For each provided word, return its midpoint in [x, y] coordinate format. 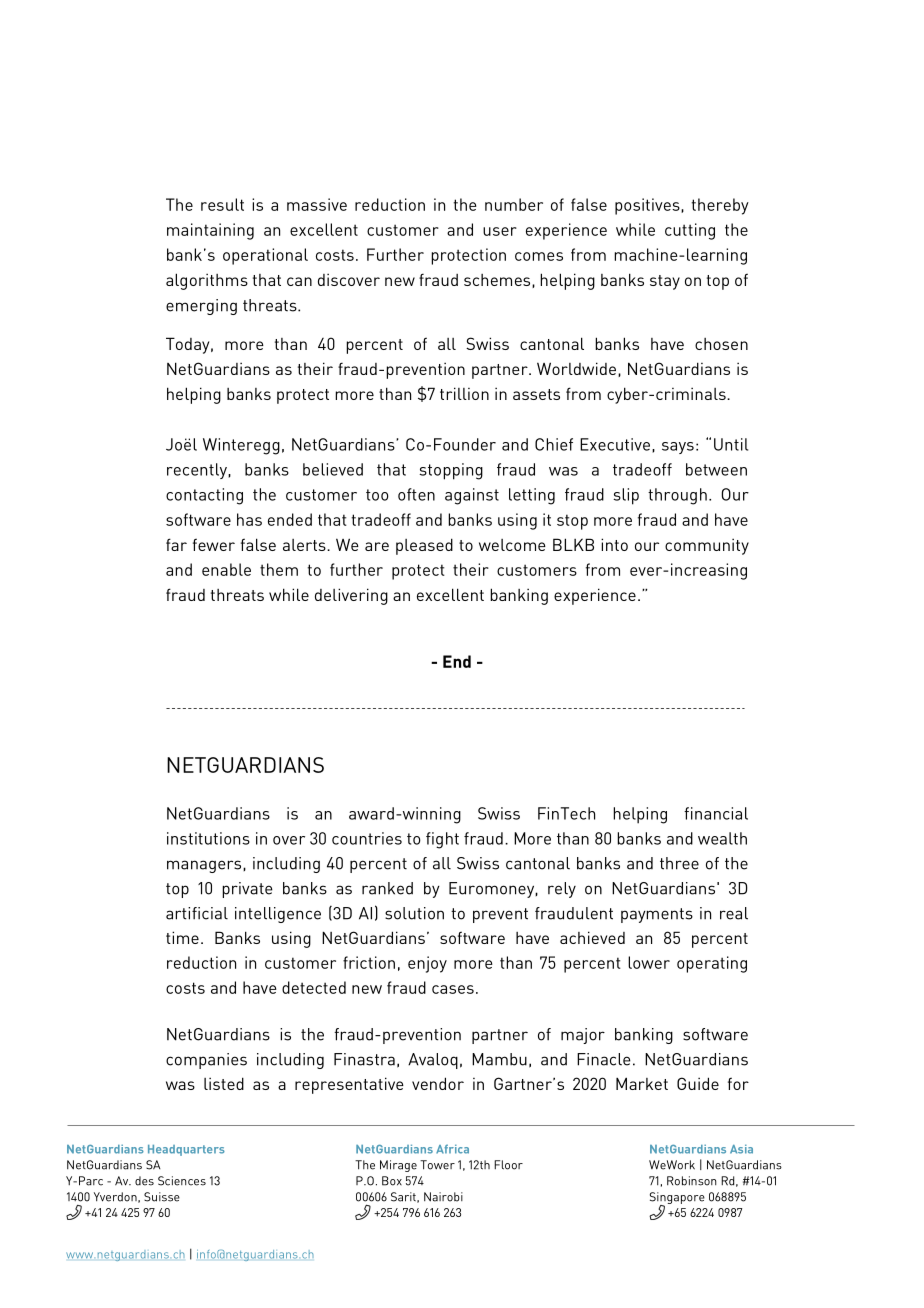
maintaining [210, 231]
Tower [437, 1165]
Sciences [182, 1181]
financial [716, 813]
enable [226, 569]
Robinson [692, 1181]
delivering [351, 596]
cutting [690, 231]
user [500, 231]
